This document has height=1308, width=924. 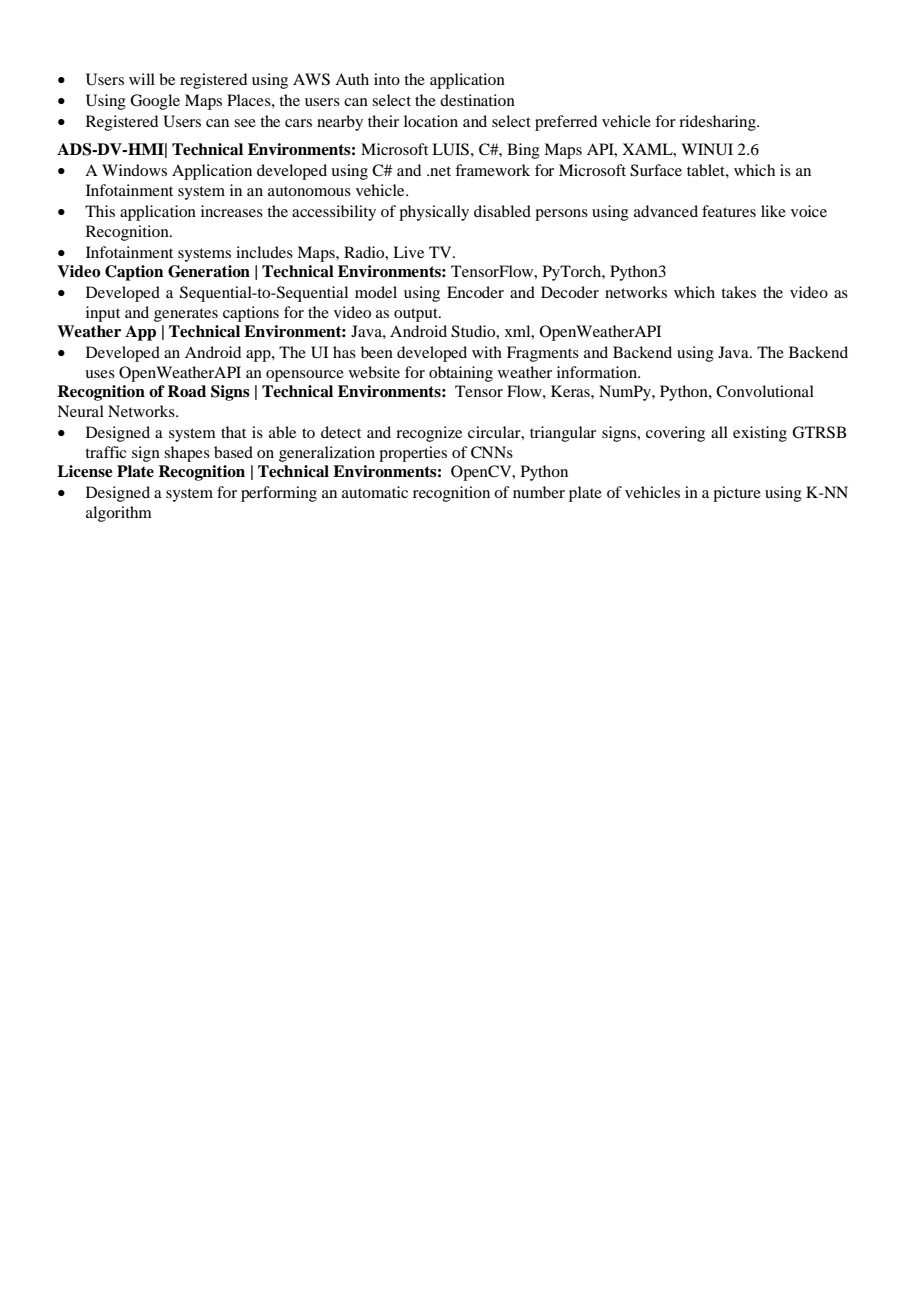 I want to click on automatic, so click(x=375, y=492).
